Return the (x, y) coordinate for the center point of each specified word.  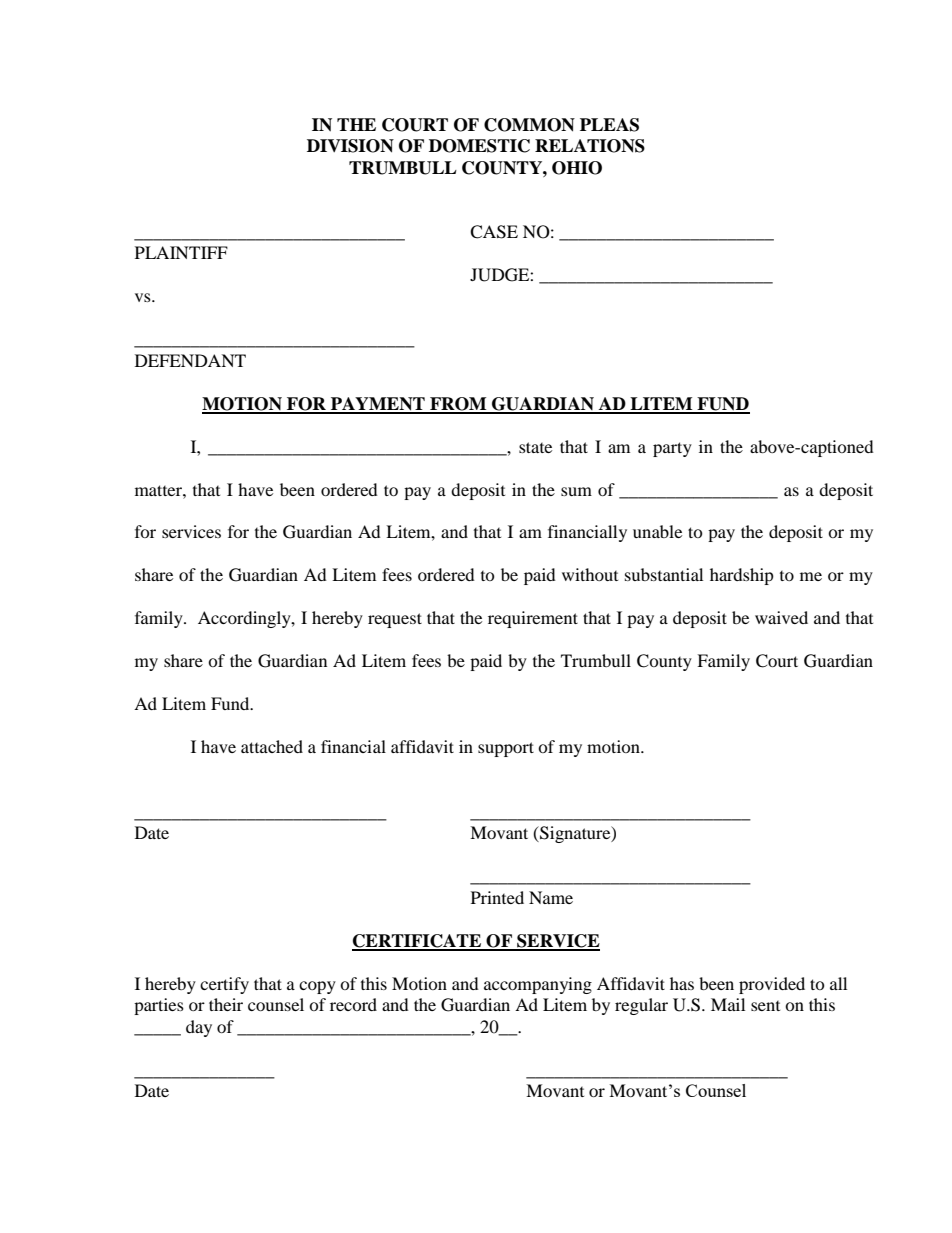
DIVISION (350, 146)
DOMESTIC (479, 146)
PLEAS (609, 125)
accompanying (538, 985)
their (226, 1004)
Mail (728, 1004)
